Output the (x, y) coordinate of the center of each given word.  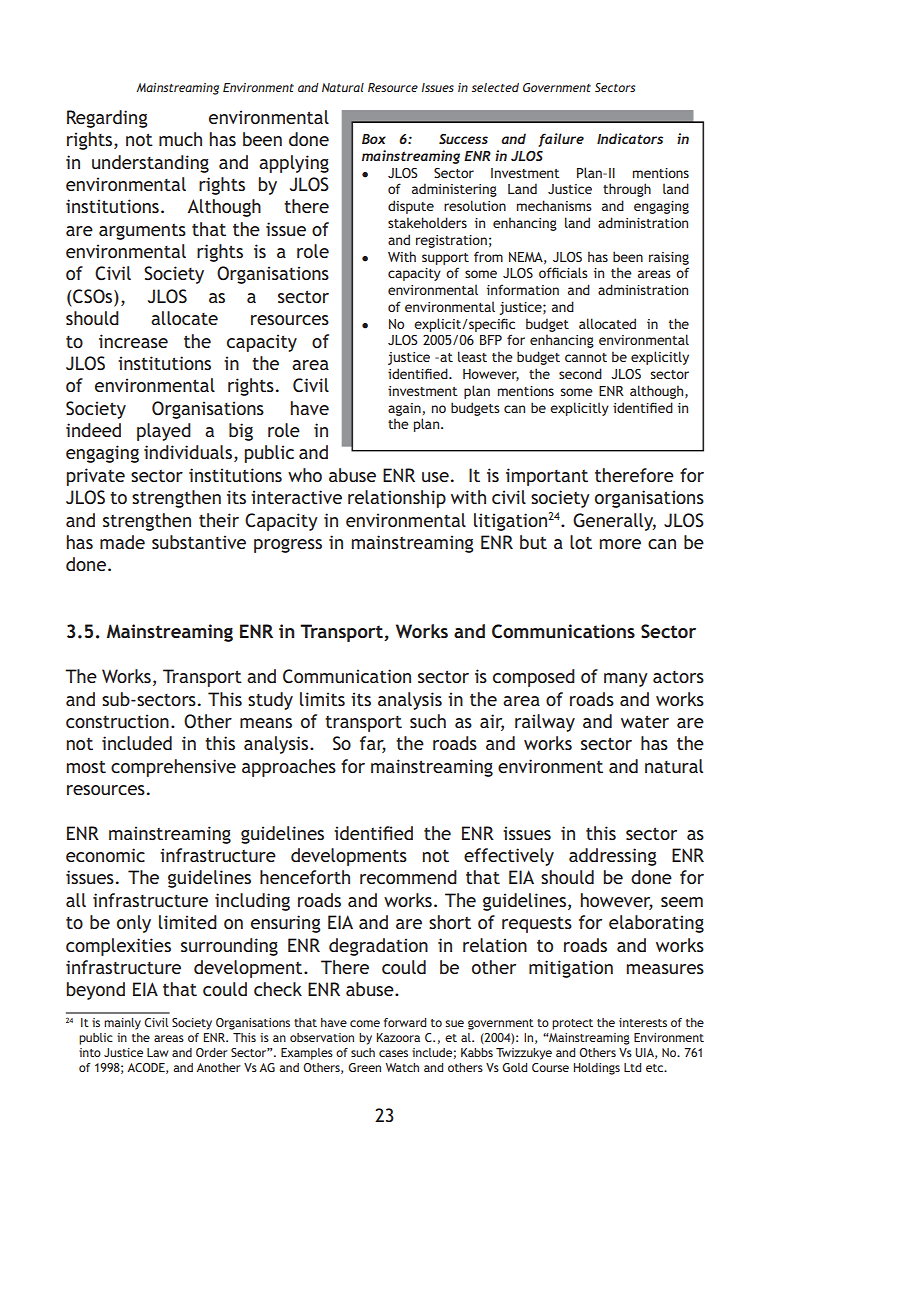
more (620, 544)
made (122, 542)
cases (393, 1053)
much (180, 139)
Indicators (630, 138)
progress (288, 546)
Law (158, 1052)
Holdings (597, 1069)
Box (374, 139)
